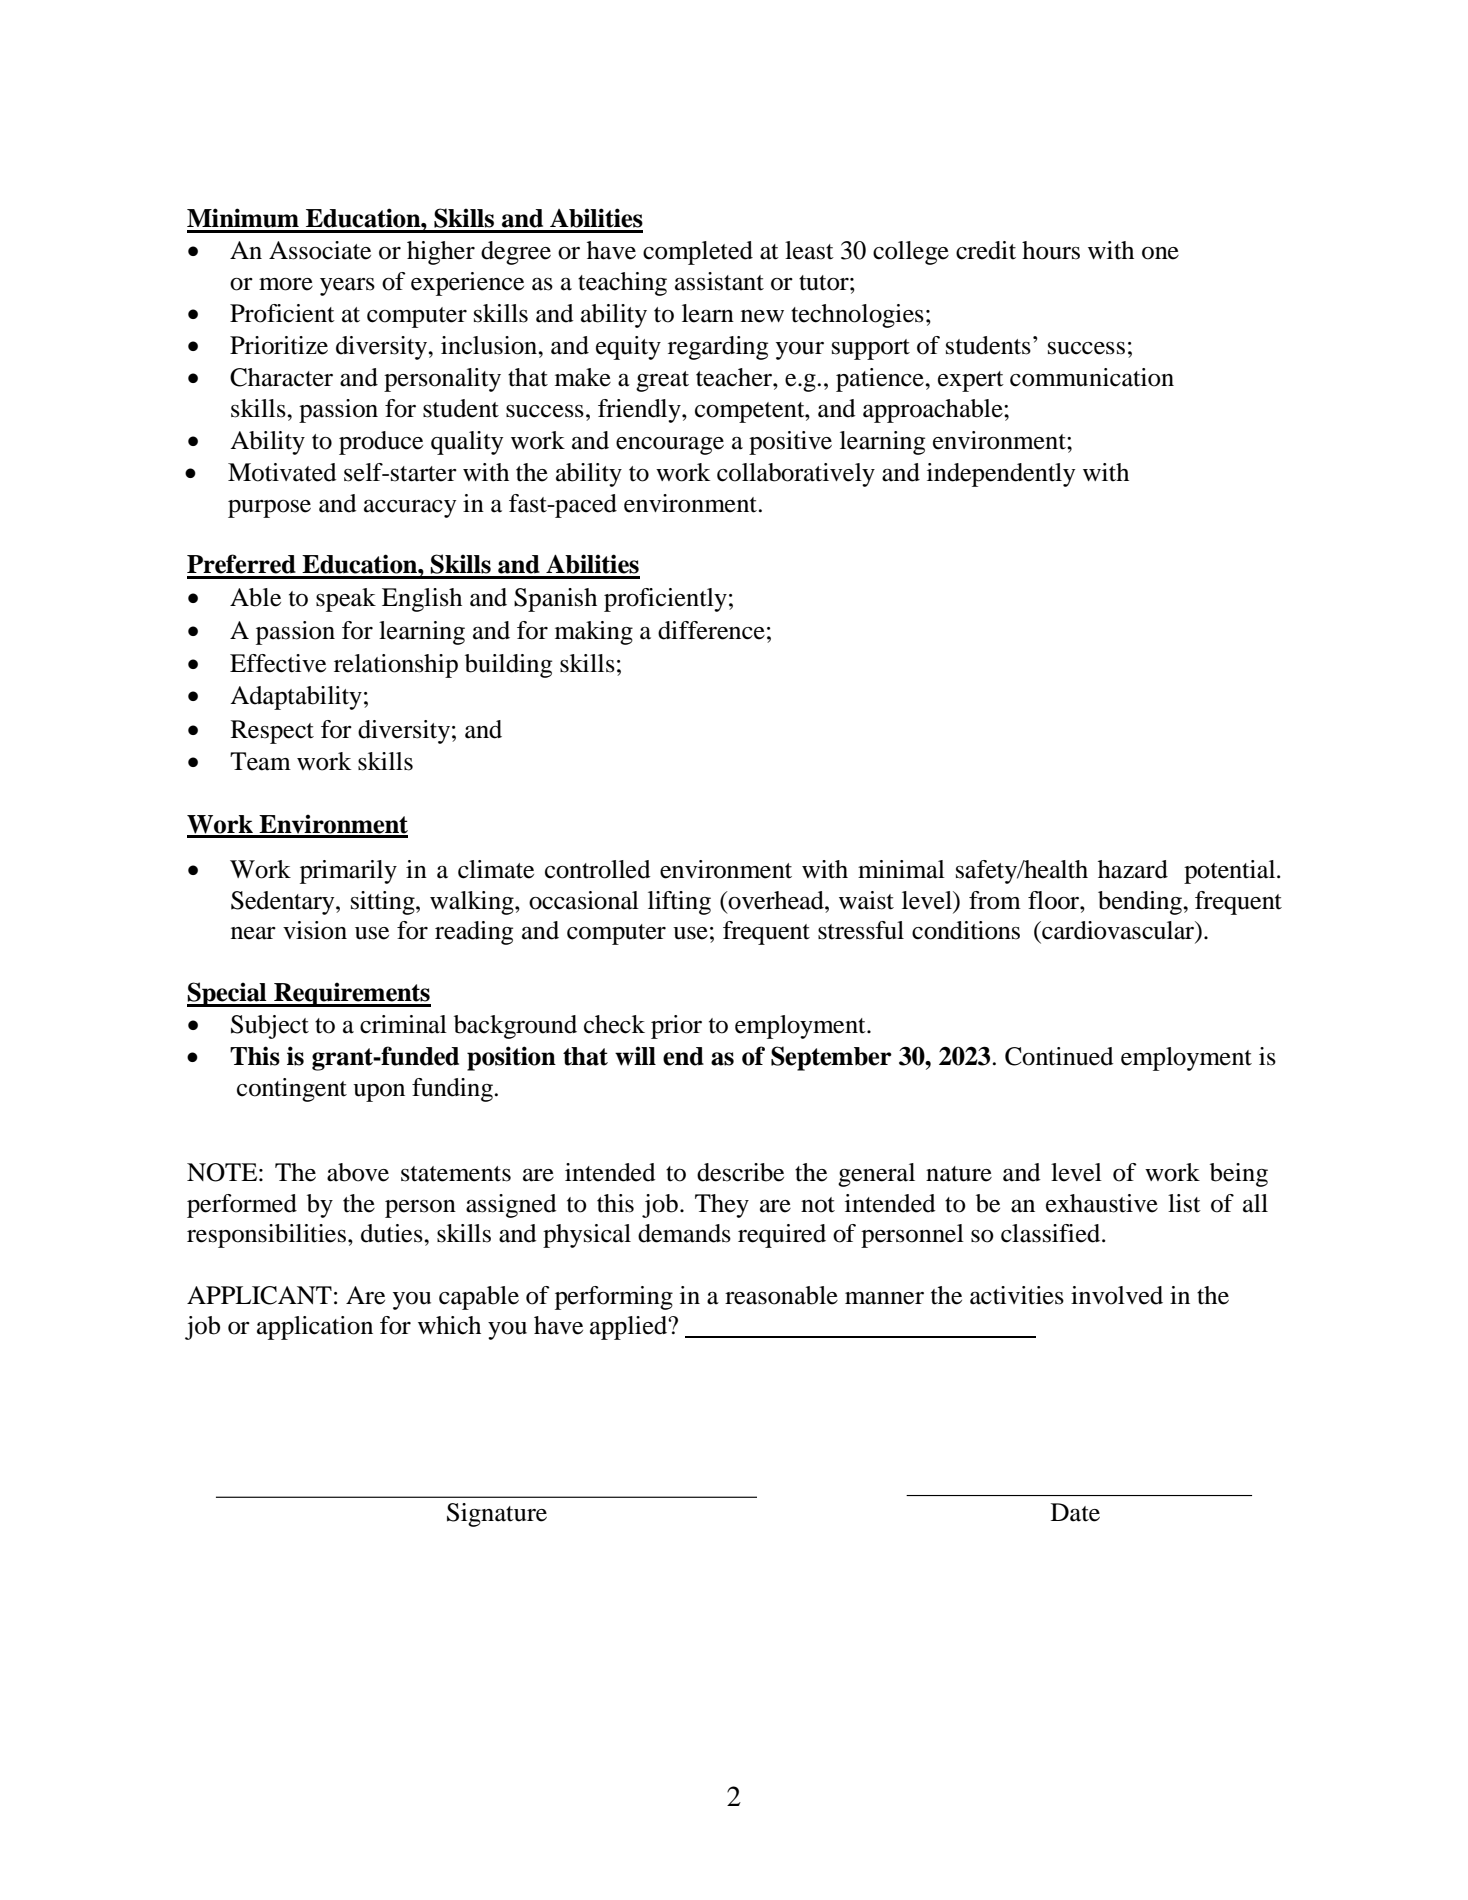 This document has width=1468, height=1900. What do you see at coordinates (711, 630) in the document?
I see `difference` at bounding box center [711, 630].
